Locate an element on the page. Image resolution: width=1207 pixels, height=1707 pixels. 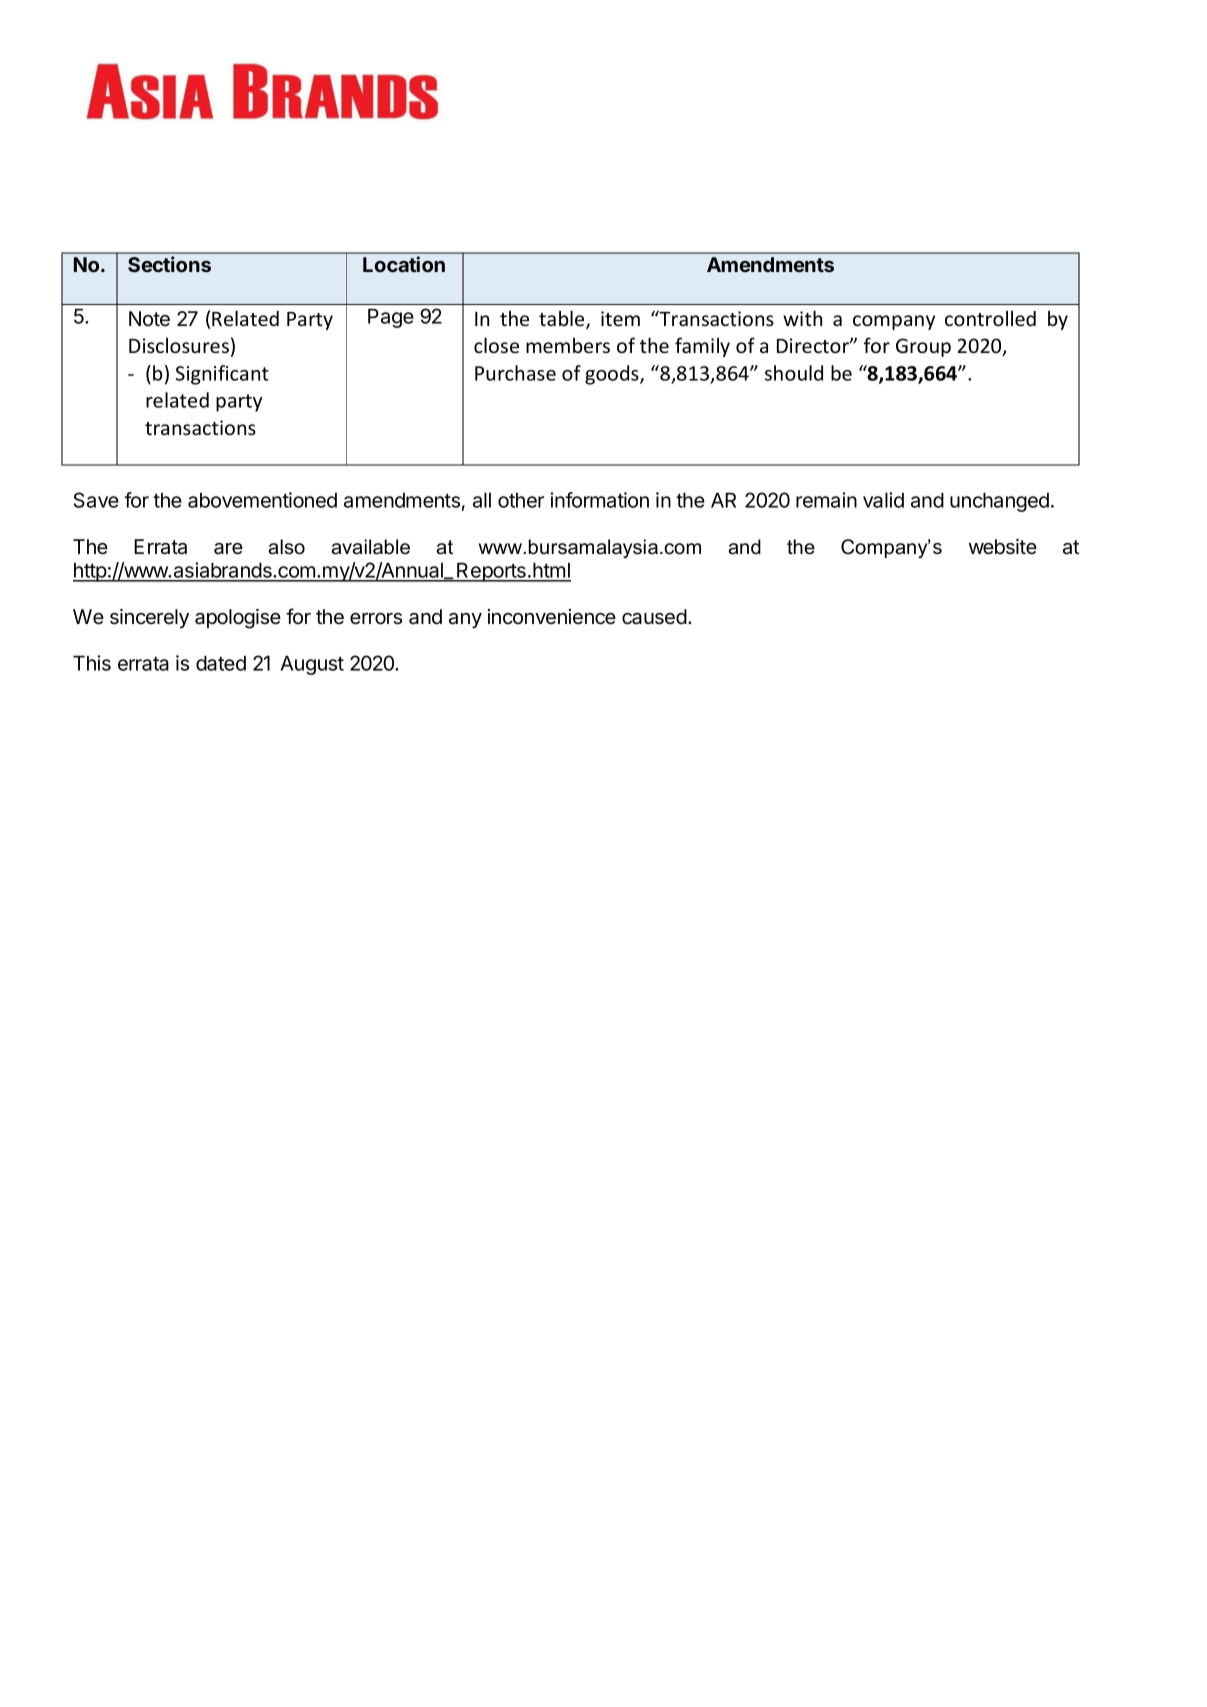
inconvenience is located at coordinates (552, 617).
